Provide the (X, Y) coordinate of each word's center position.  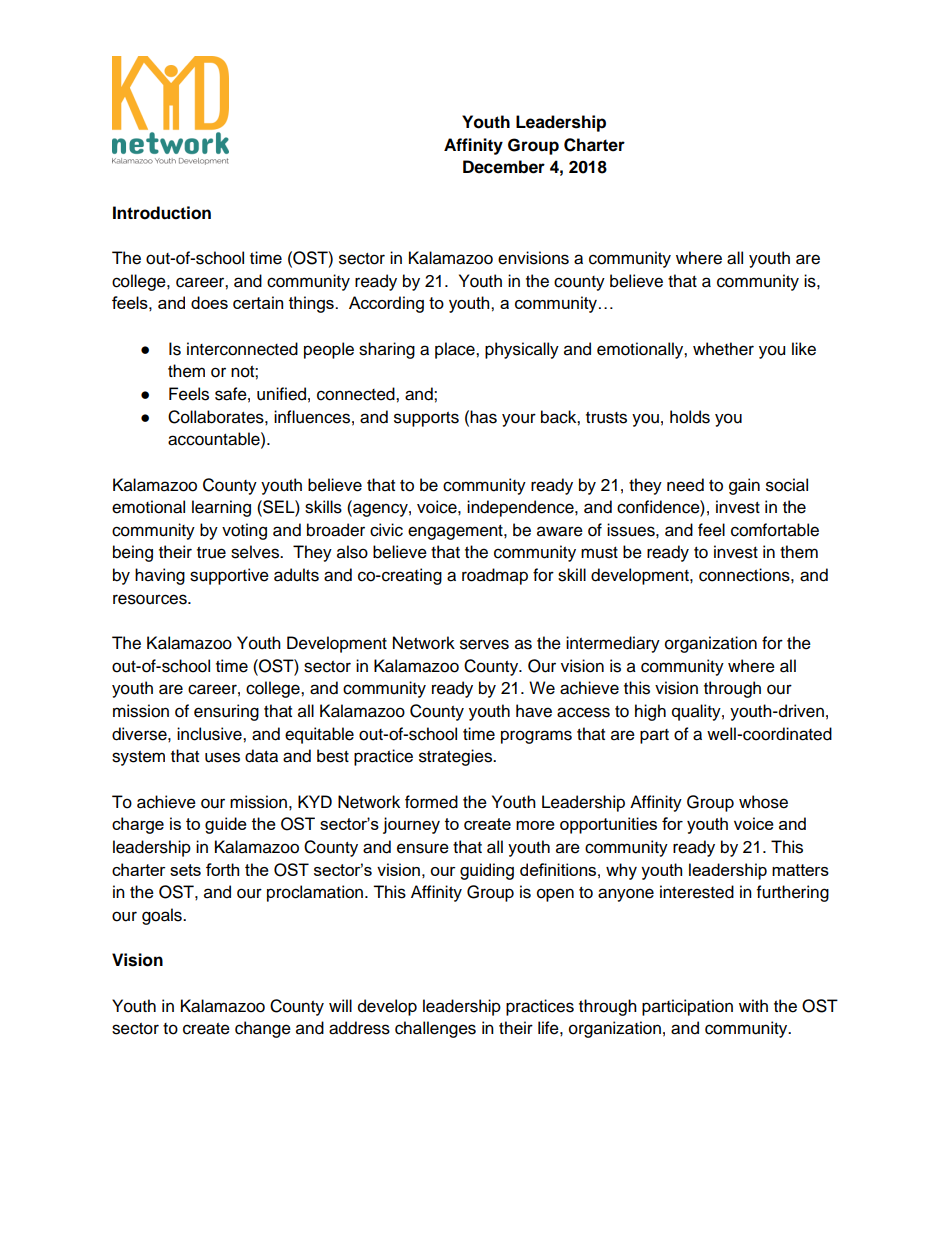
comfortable (775, 530)
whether (723, 349)
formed (431, 802)
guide (226, 825)
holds (690, 417)
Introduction (162, 213)
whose (763, 802)
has (482, 417)
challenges (435, 1029)
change (263, 1029)
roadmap (495, 576)
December (504, 167)
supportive (229, 576)
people (329, 350)
